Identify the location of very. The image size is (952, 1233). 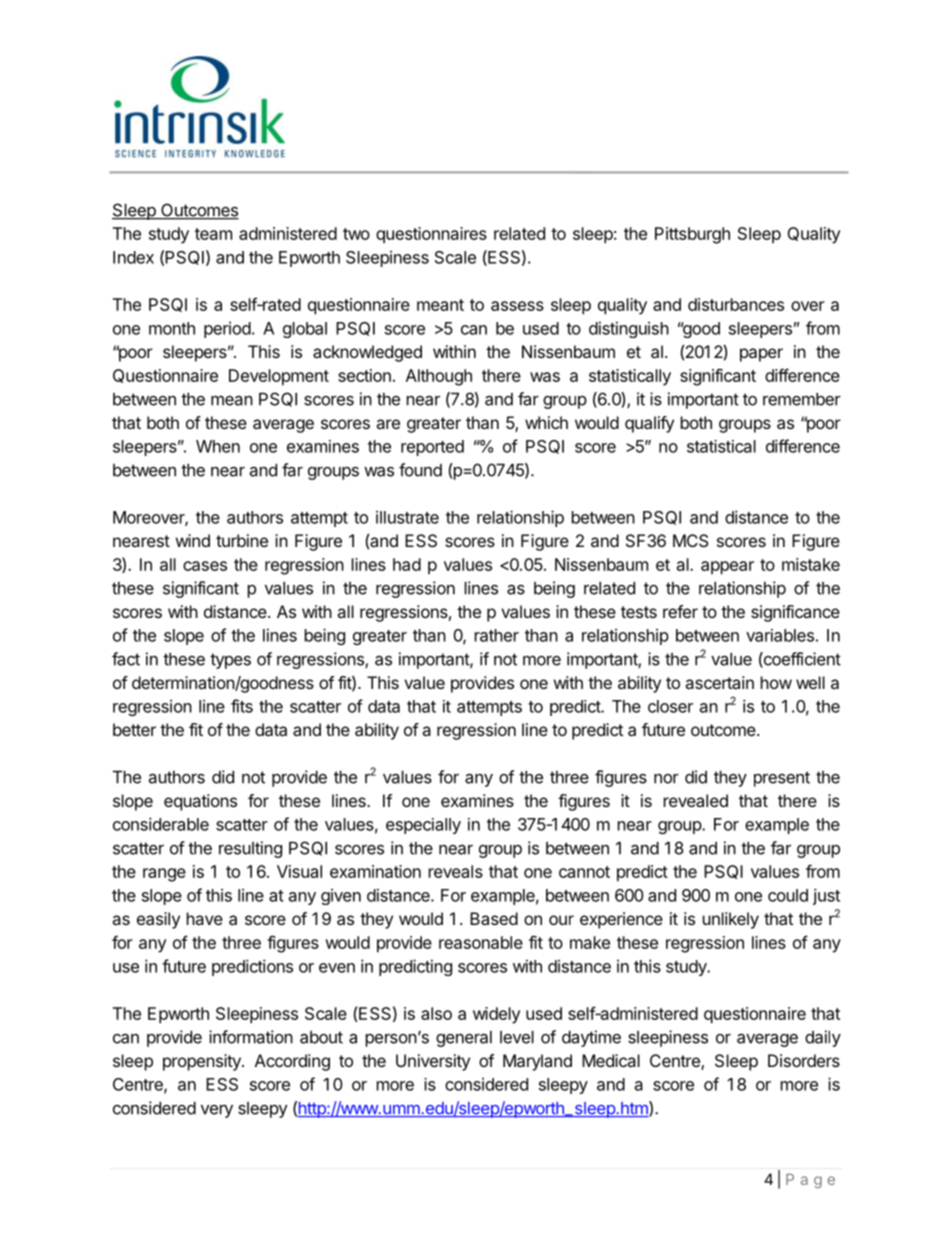
(217, 1111).
